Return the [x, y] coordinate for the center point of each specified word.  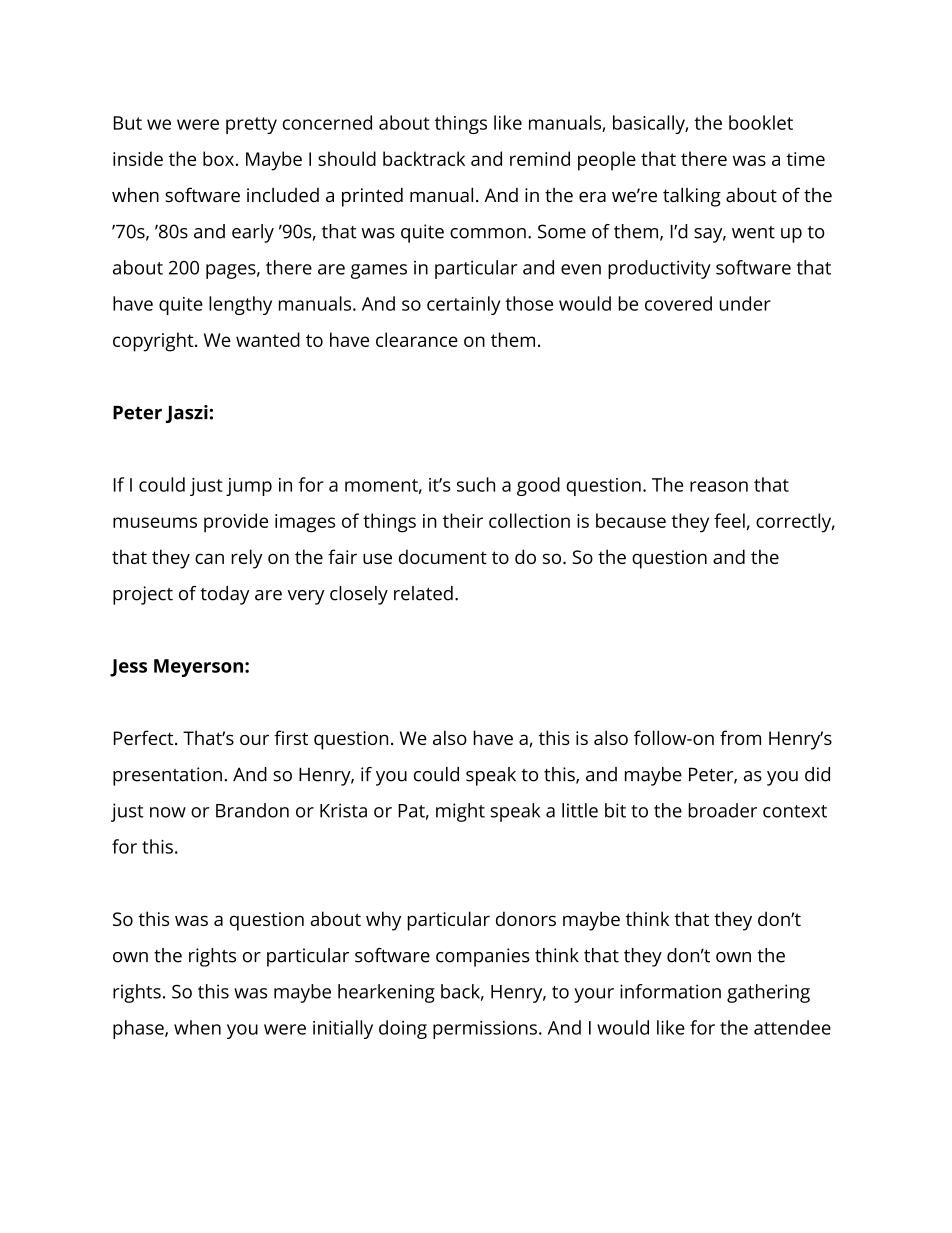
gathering [768, 993]
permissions [485, 1030]
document [443, 556]
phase [139, 1029]
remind [540, 158]
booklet [761, 122]
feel [729, 520]
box [218, 158]
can [209, 558]
